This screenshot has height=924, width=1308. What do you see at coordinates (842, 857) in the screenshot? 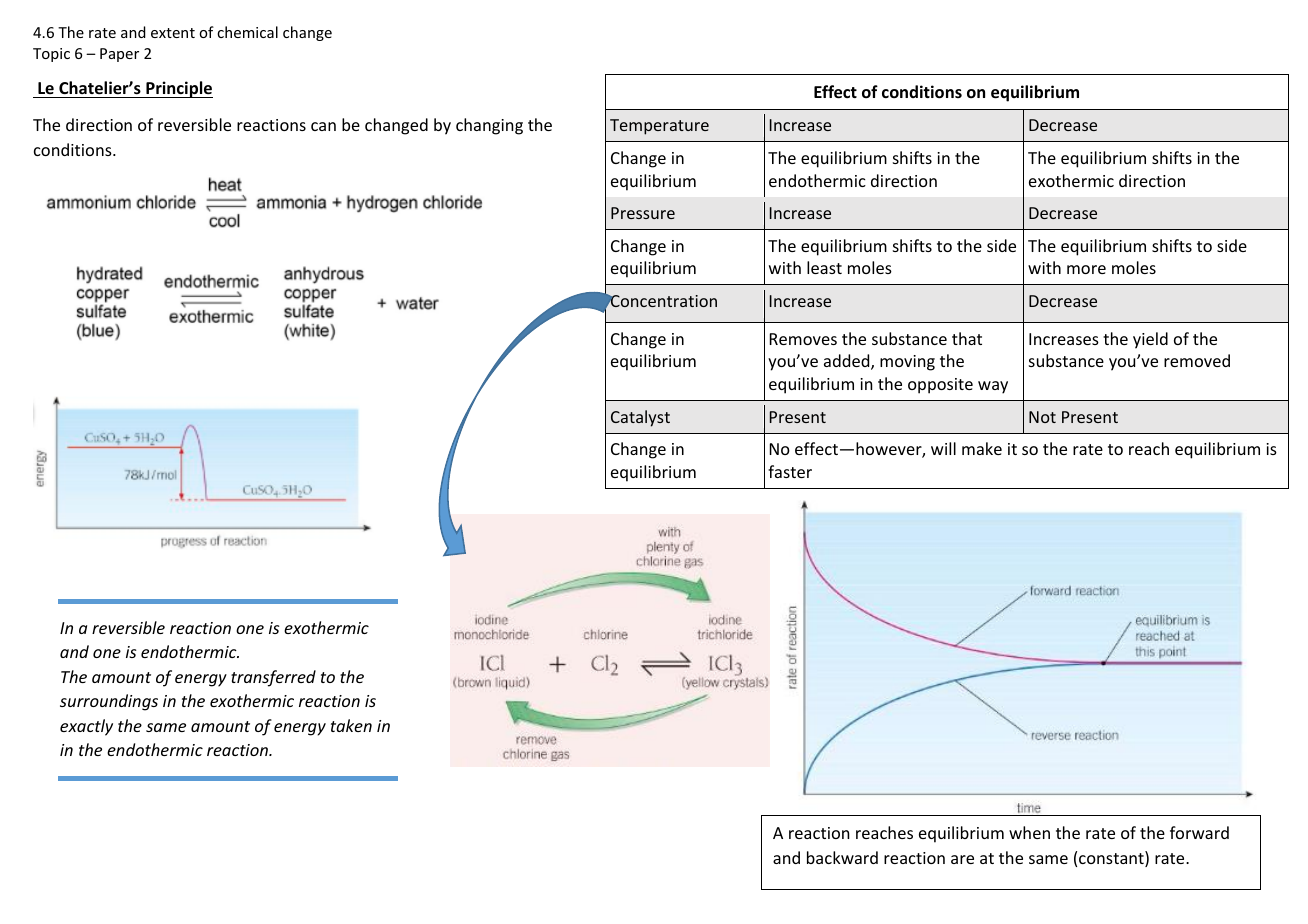
I see `backward` at bounding box center [842, 857].
